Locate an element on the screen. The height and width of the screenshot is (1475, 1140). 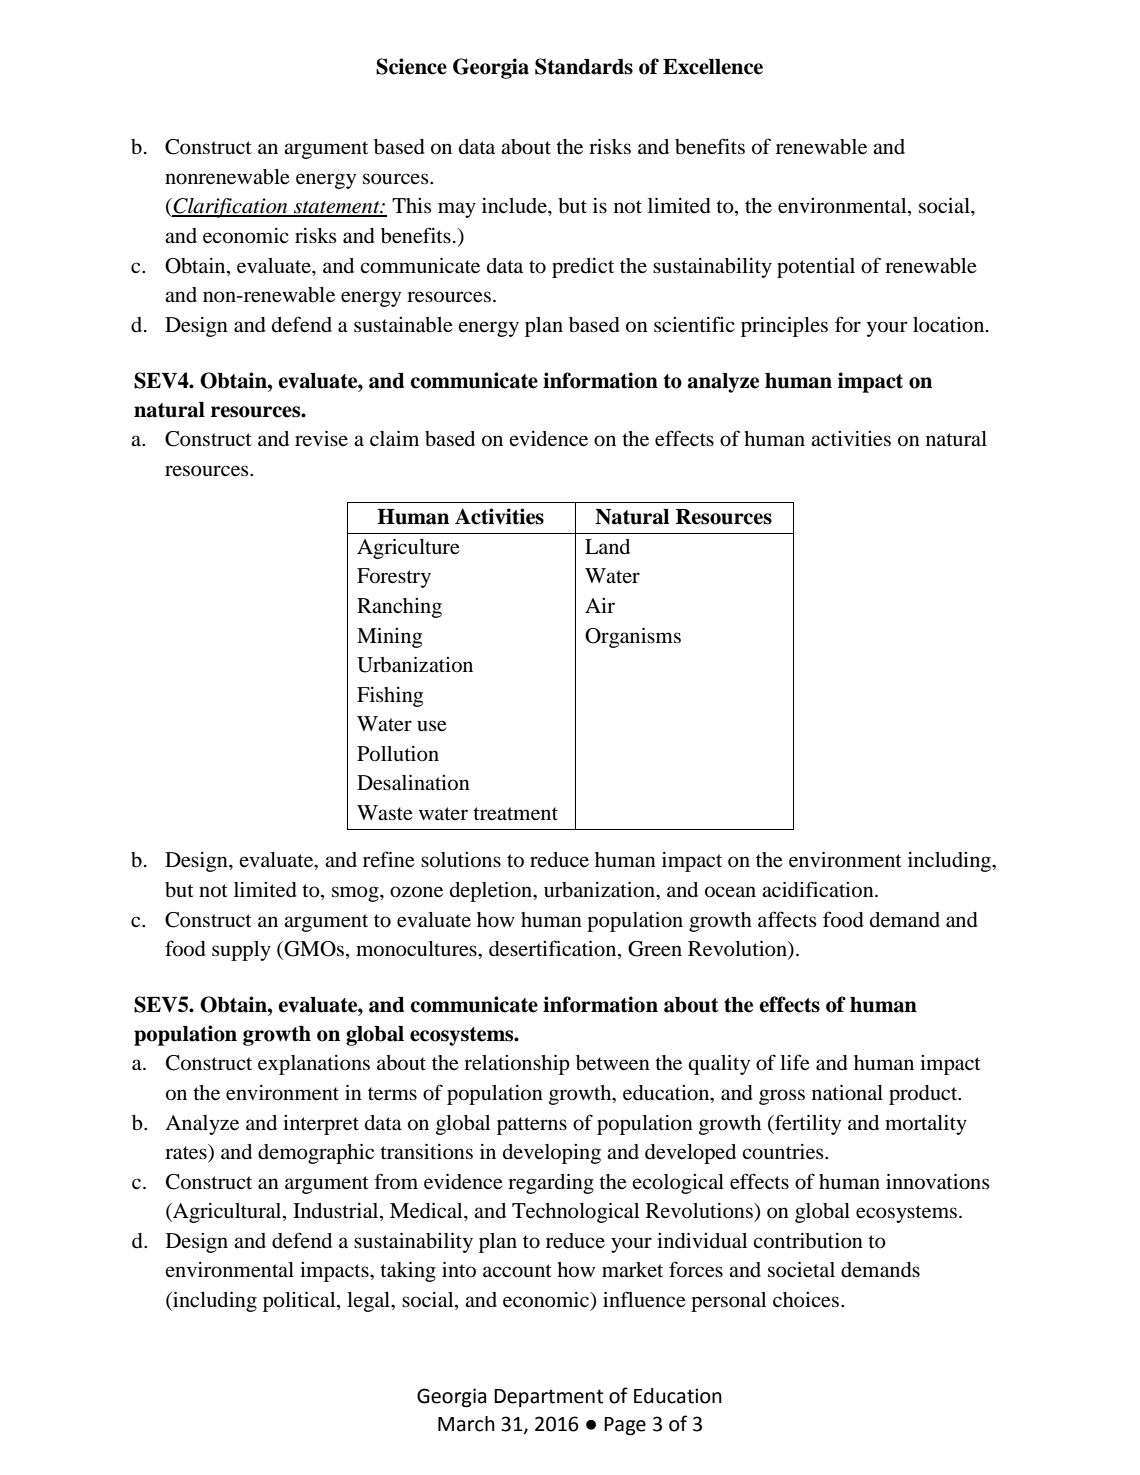
Clarification is located at coordinates (230, 208).
